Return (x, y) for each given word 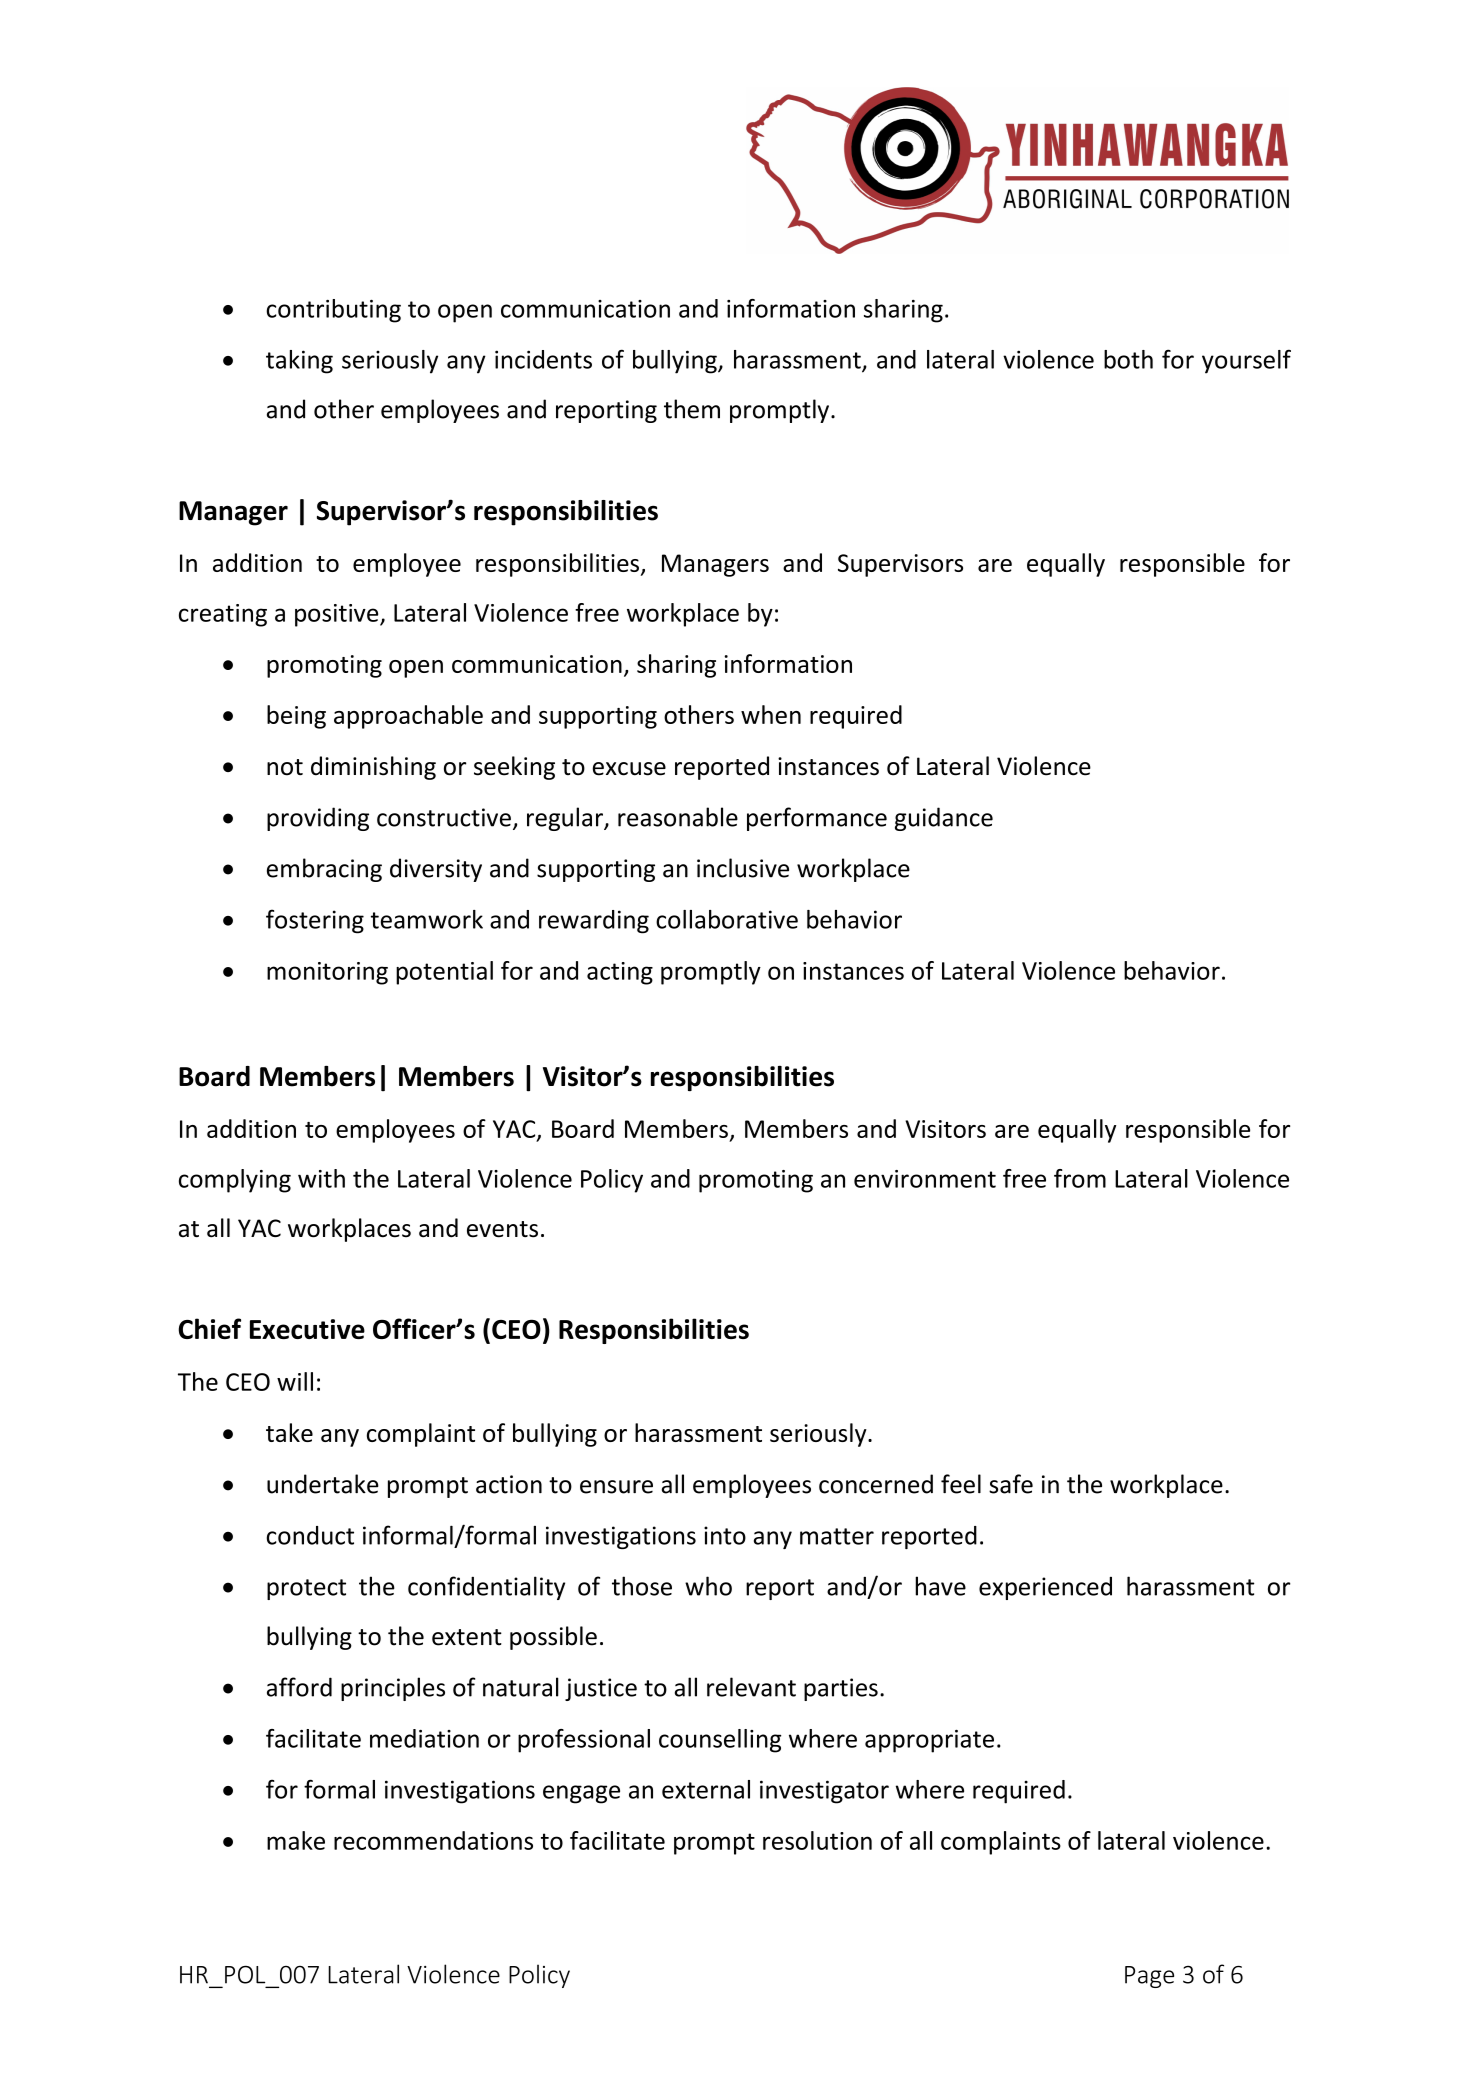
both (1128, 359)
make (296, 1840)
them (692, 409)
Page (1149, 1977)
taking (299, 362)
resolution (817, 1840)
